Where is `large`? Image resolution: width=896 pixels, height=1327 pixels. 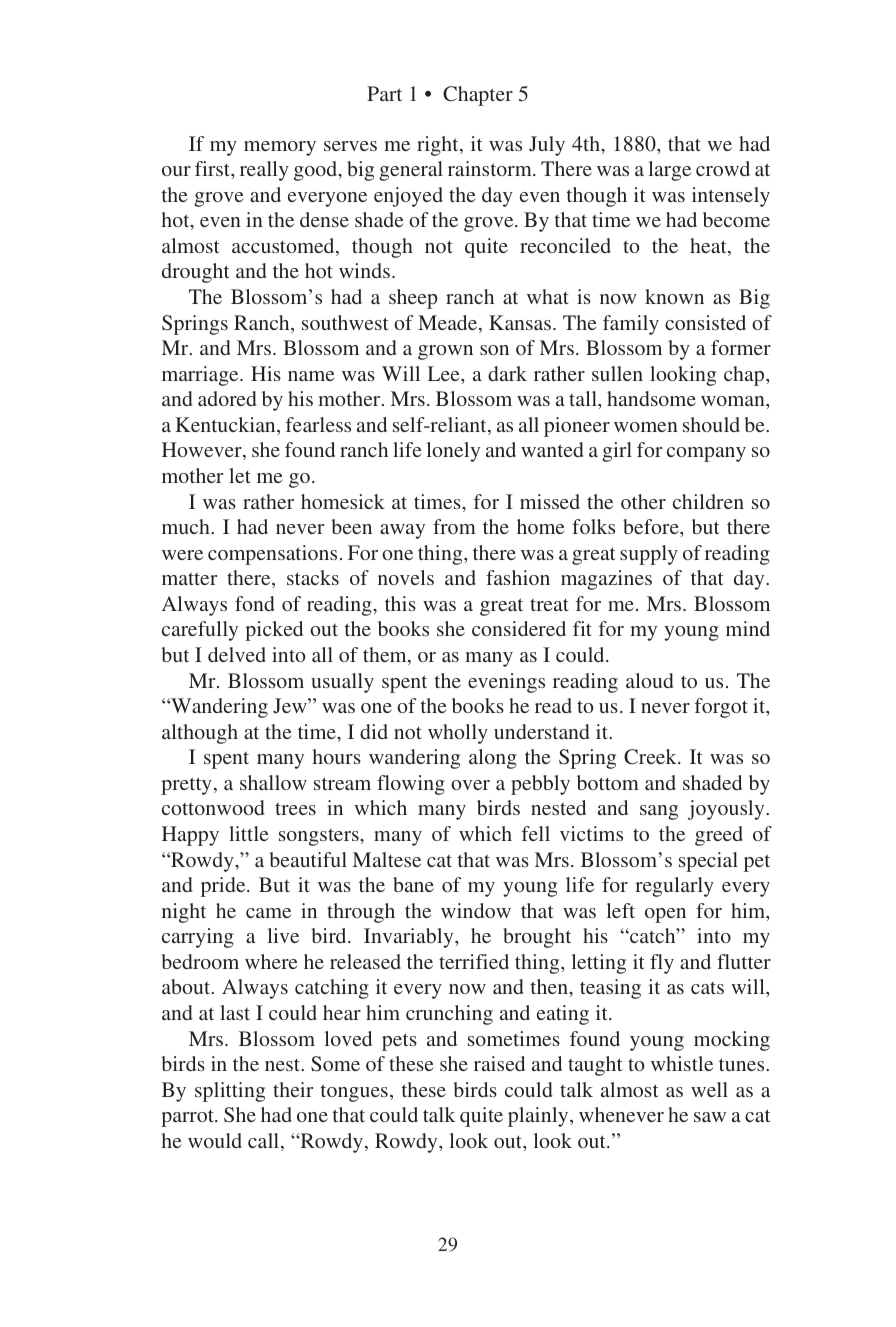 large is located at coordinates (670, 171).
